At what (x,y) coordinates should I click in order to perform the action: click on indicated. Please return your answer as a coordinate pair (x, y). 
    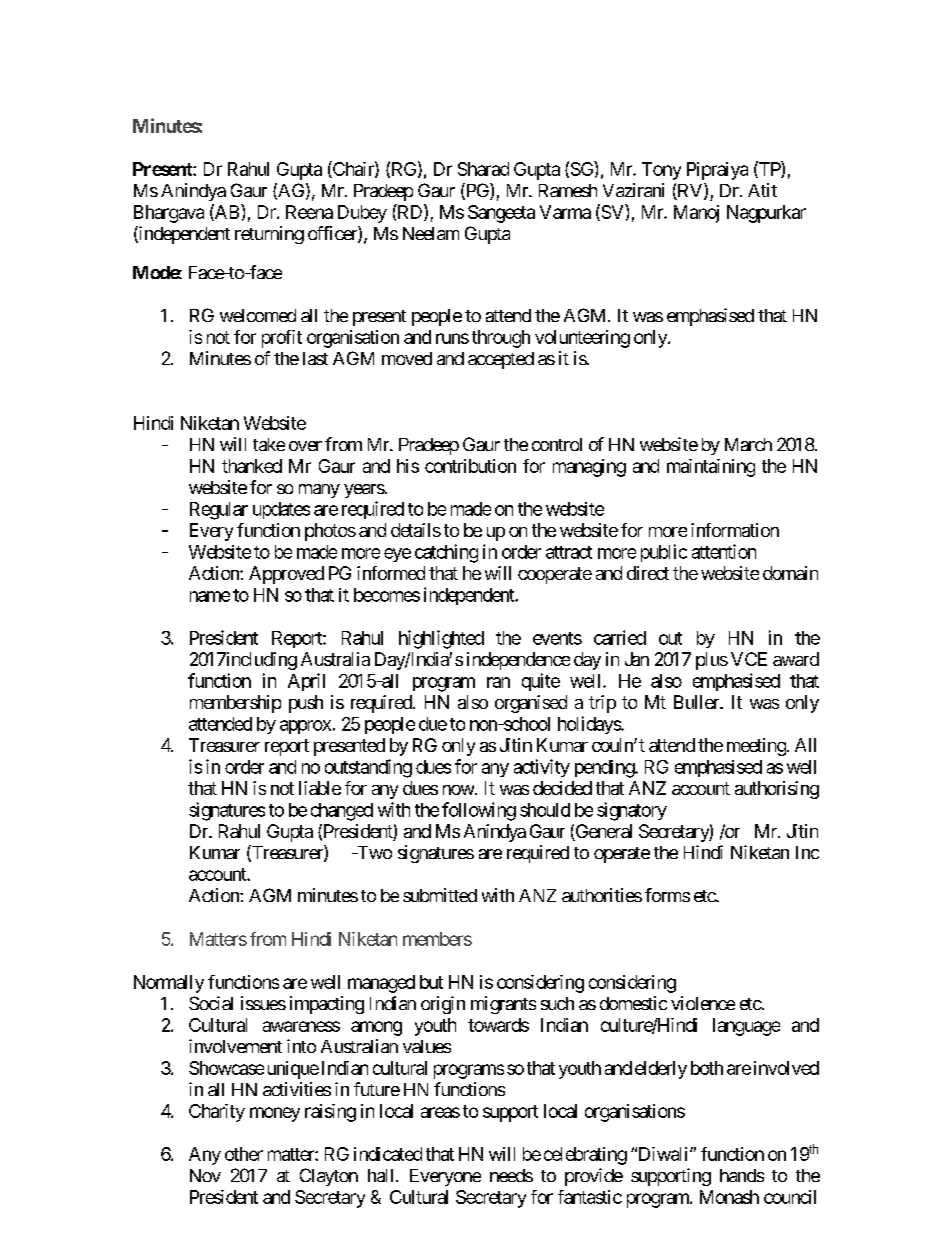
    Looking at the image, I should click on (388, 1154).
